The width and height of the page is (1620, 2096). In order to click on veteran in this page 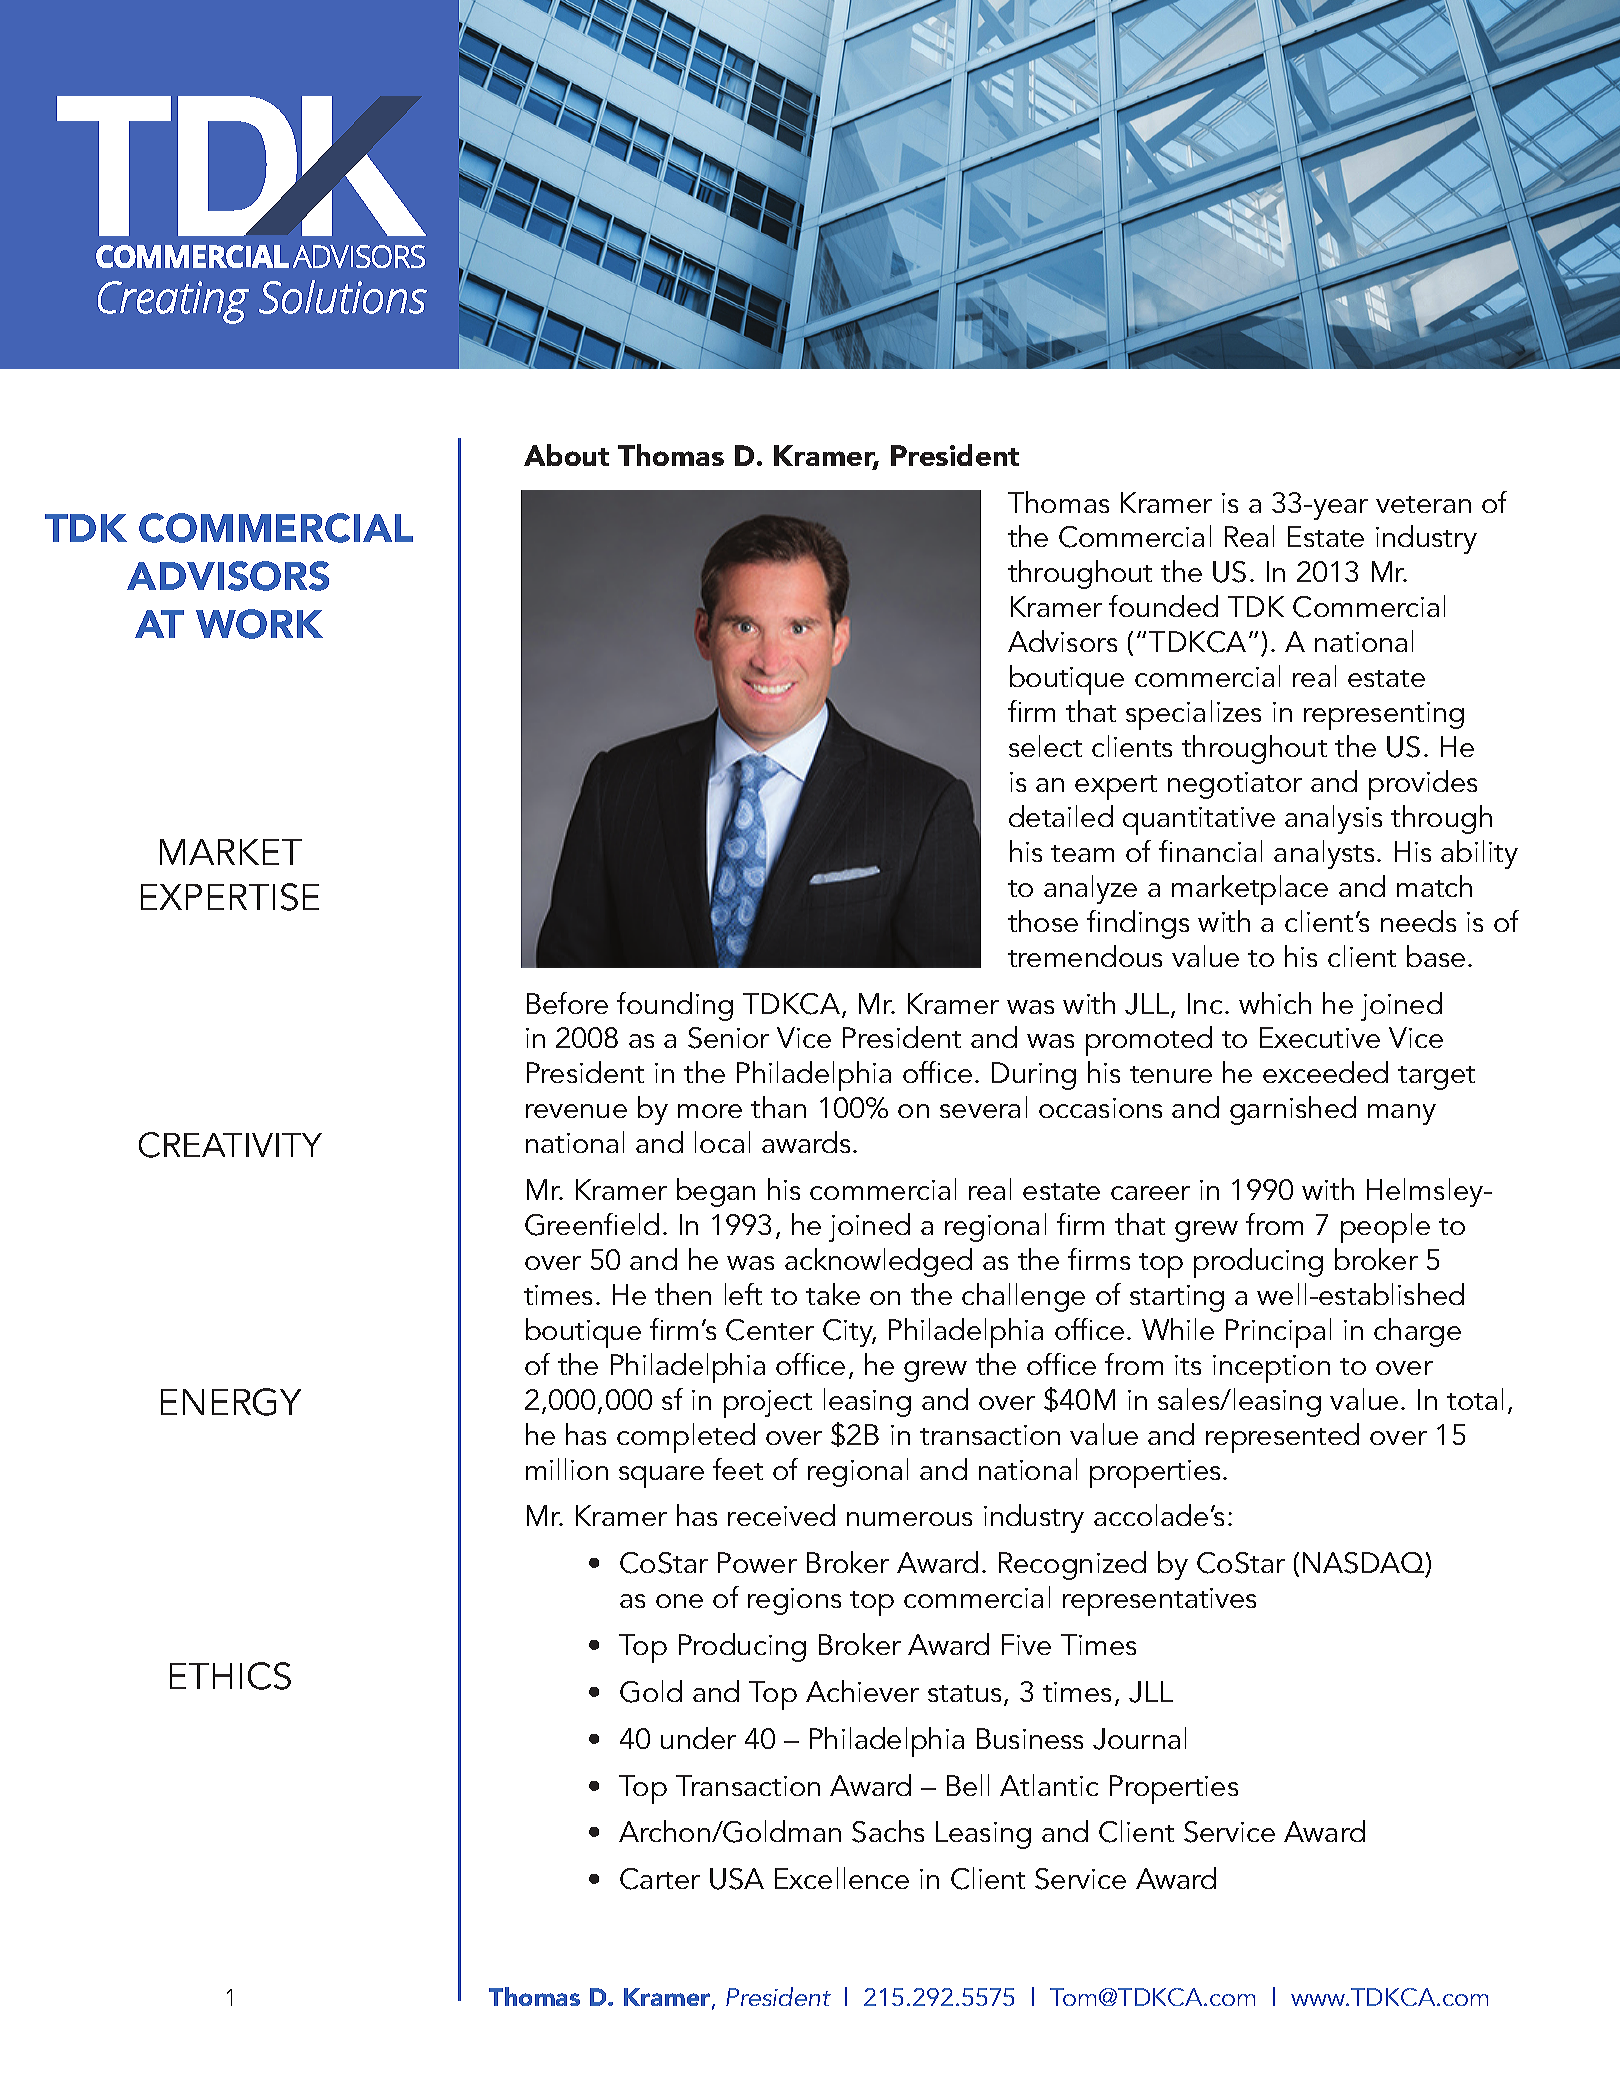, I will do `click(1423, 504)`.
